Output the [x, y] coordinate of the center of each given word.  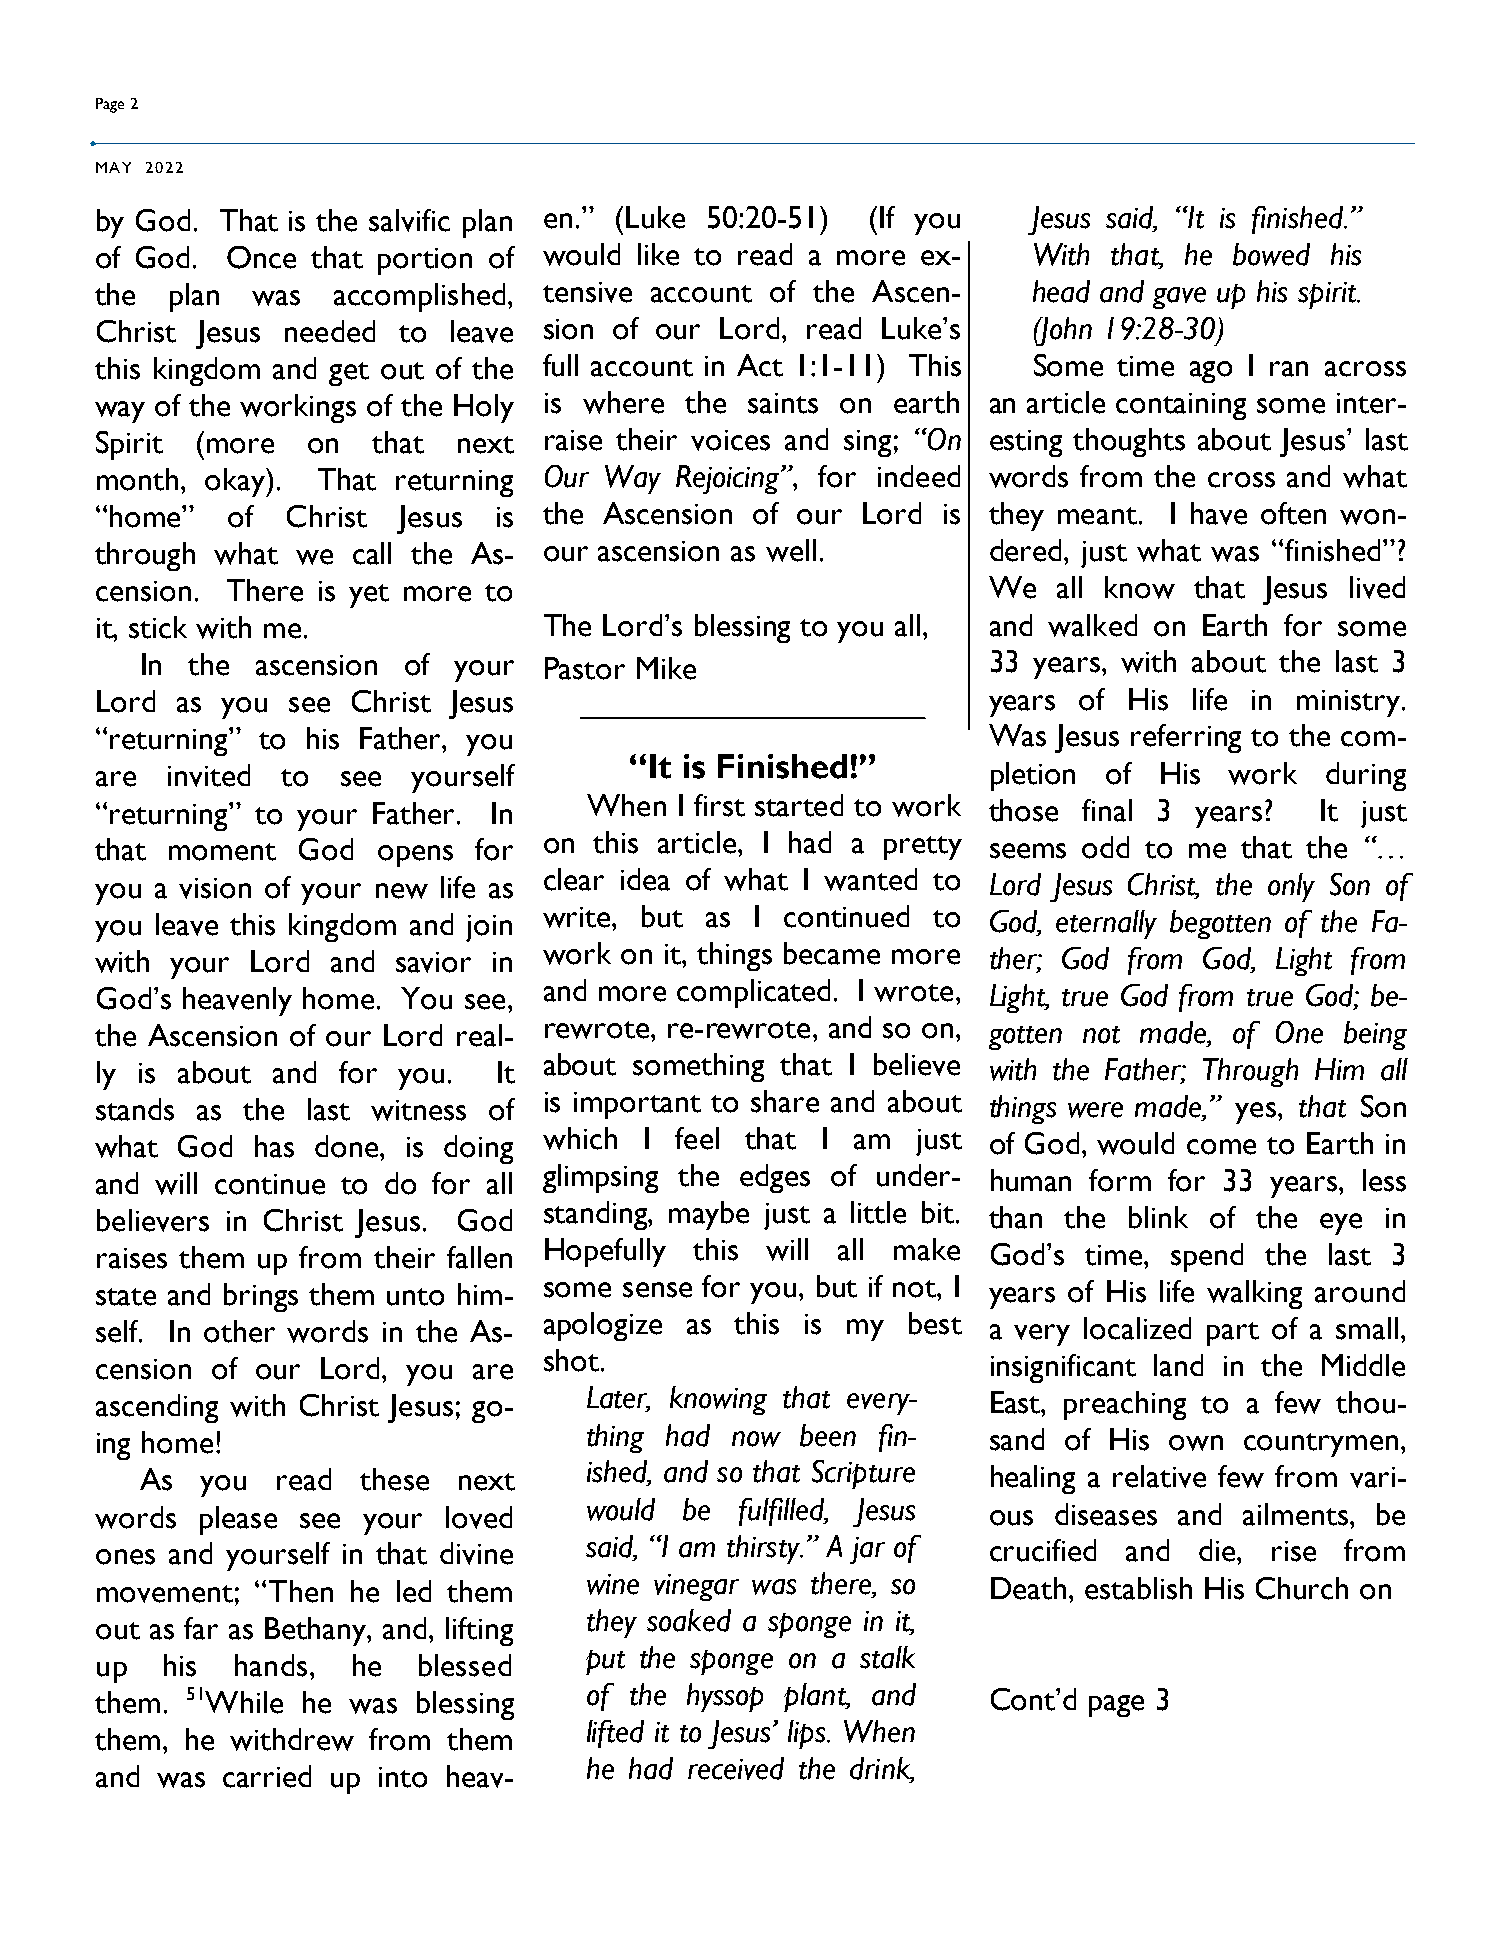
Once [261, 257]
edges [775, 1178]
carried [267, 1776]
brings [261, 1297]
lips [808, 1734]
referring [1186, 738]
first [719, 805]
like [658, 254]
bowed [1271, 254]
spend [1207, 1257]
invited [209, 775]
